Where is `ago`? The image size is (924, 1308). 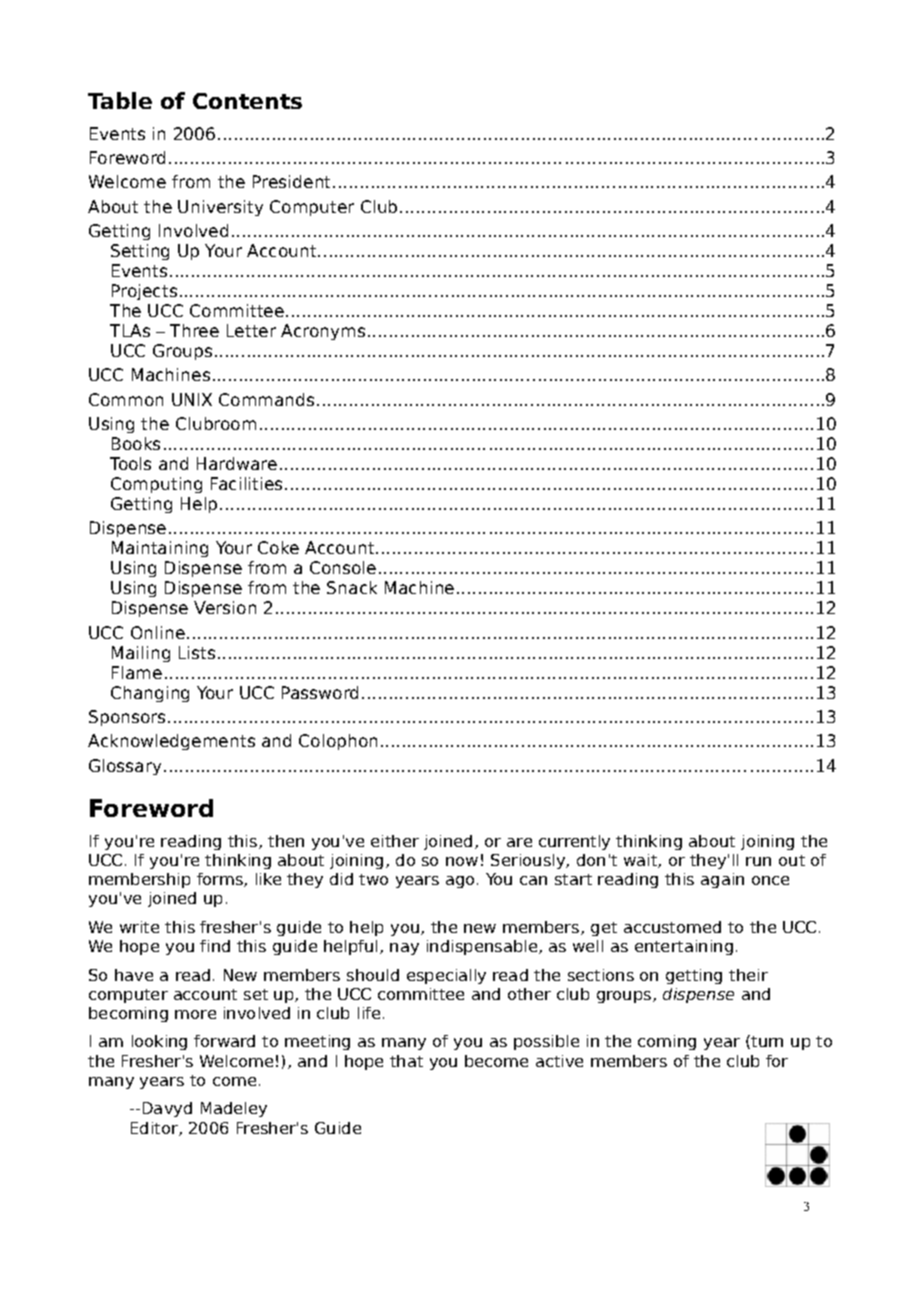
ago is located at coordinates (460, 882).
